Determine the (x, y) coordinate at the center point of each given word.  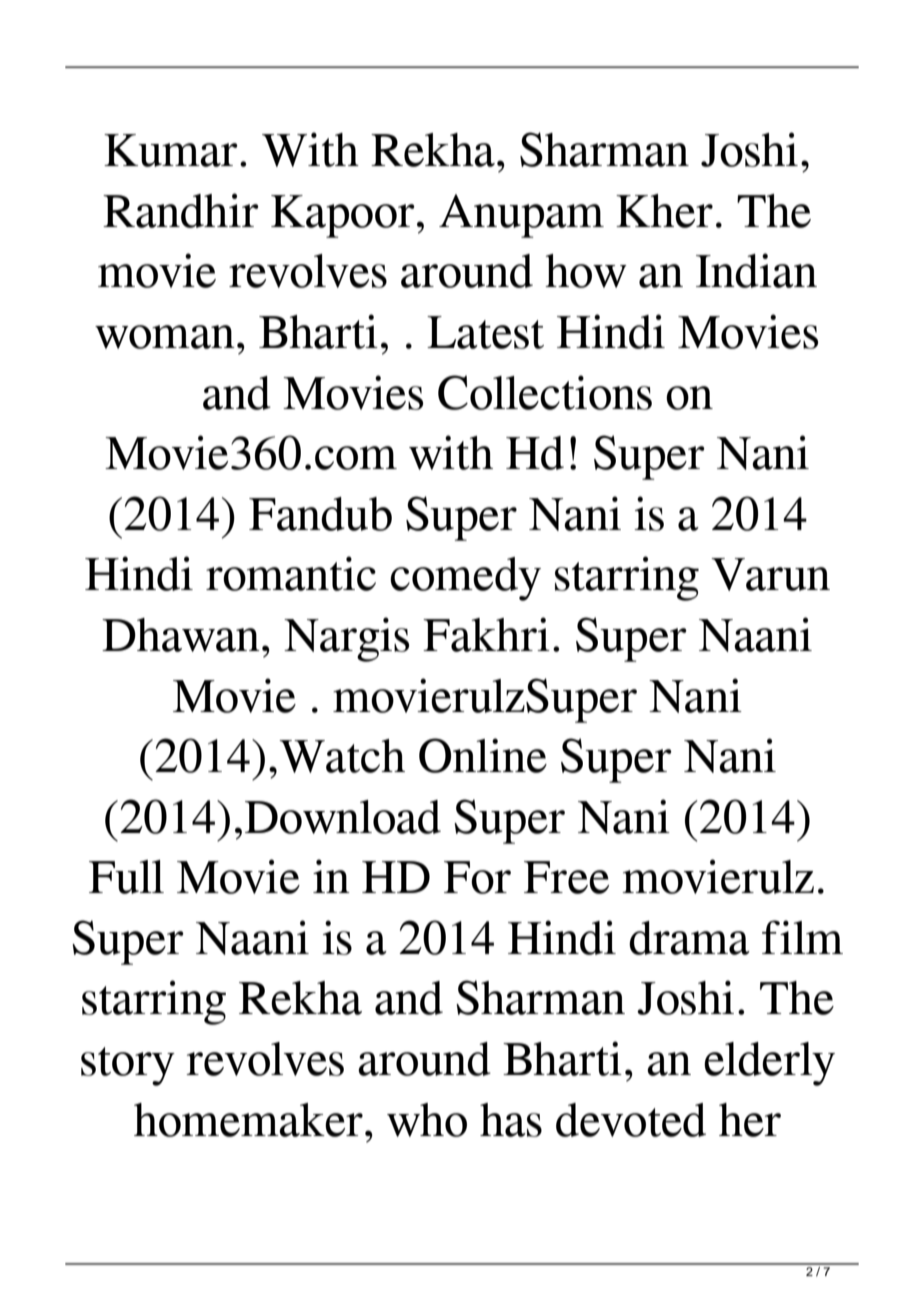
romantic (291, 573)
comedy (465, 579)
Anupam (521, 216)
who (427, 1120)
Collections (545, 392)
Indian (756, 270)
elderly (769, 1064)
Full (126, 877)
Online (483, 755)
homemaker (248, 1120)
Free (566, 877)
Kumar (171, 150)
